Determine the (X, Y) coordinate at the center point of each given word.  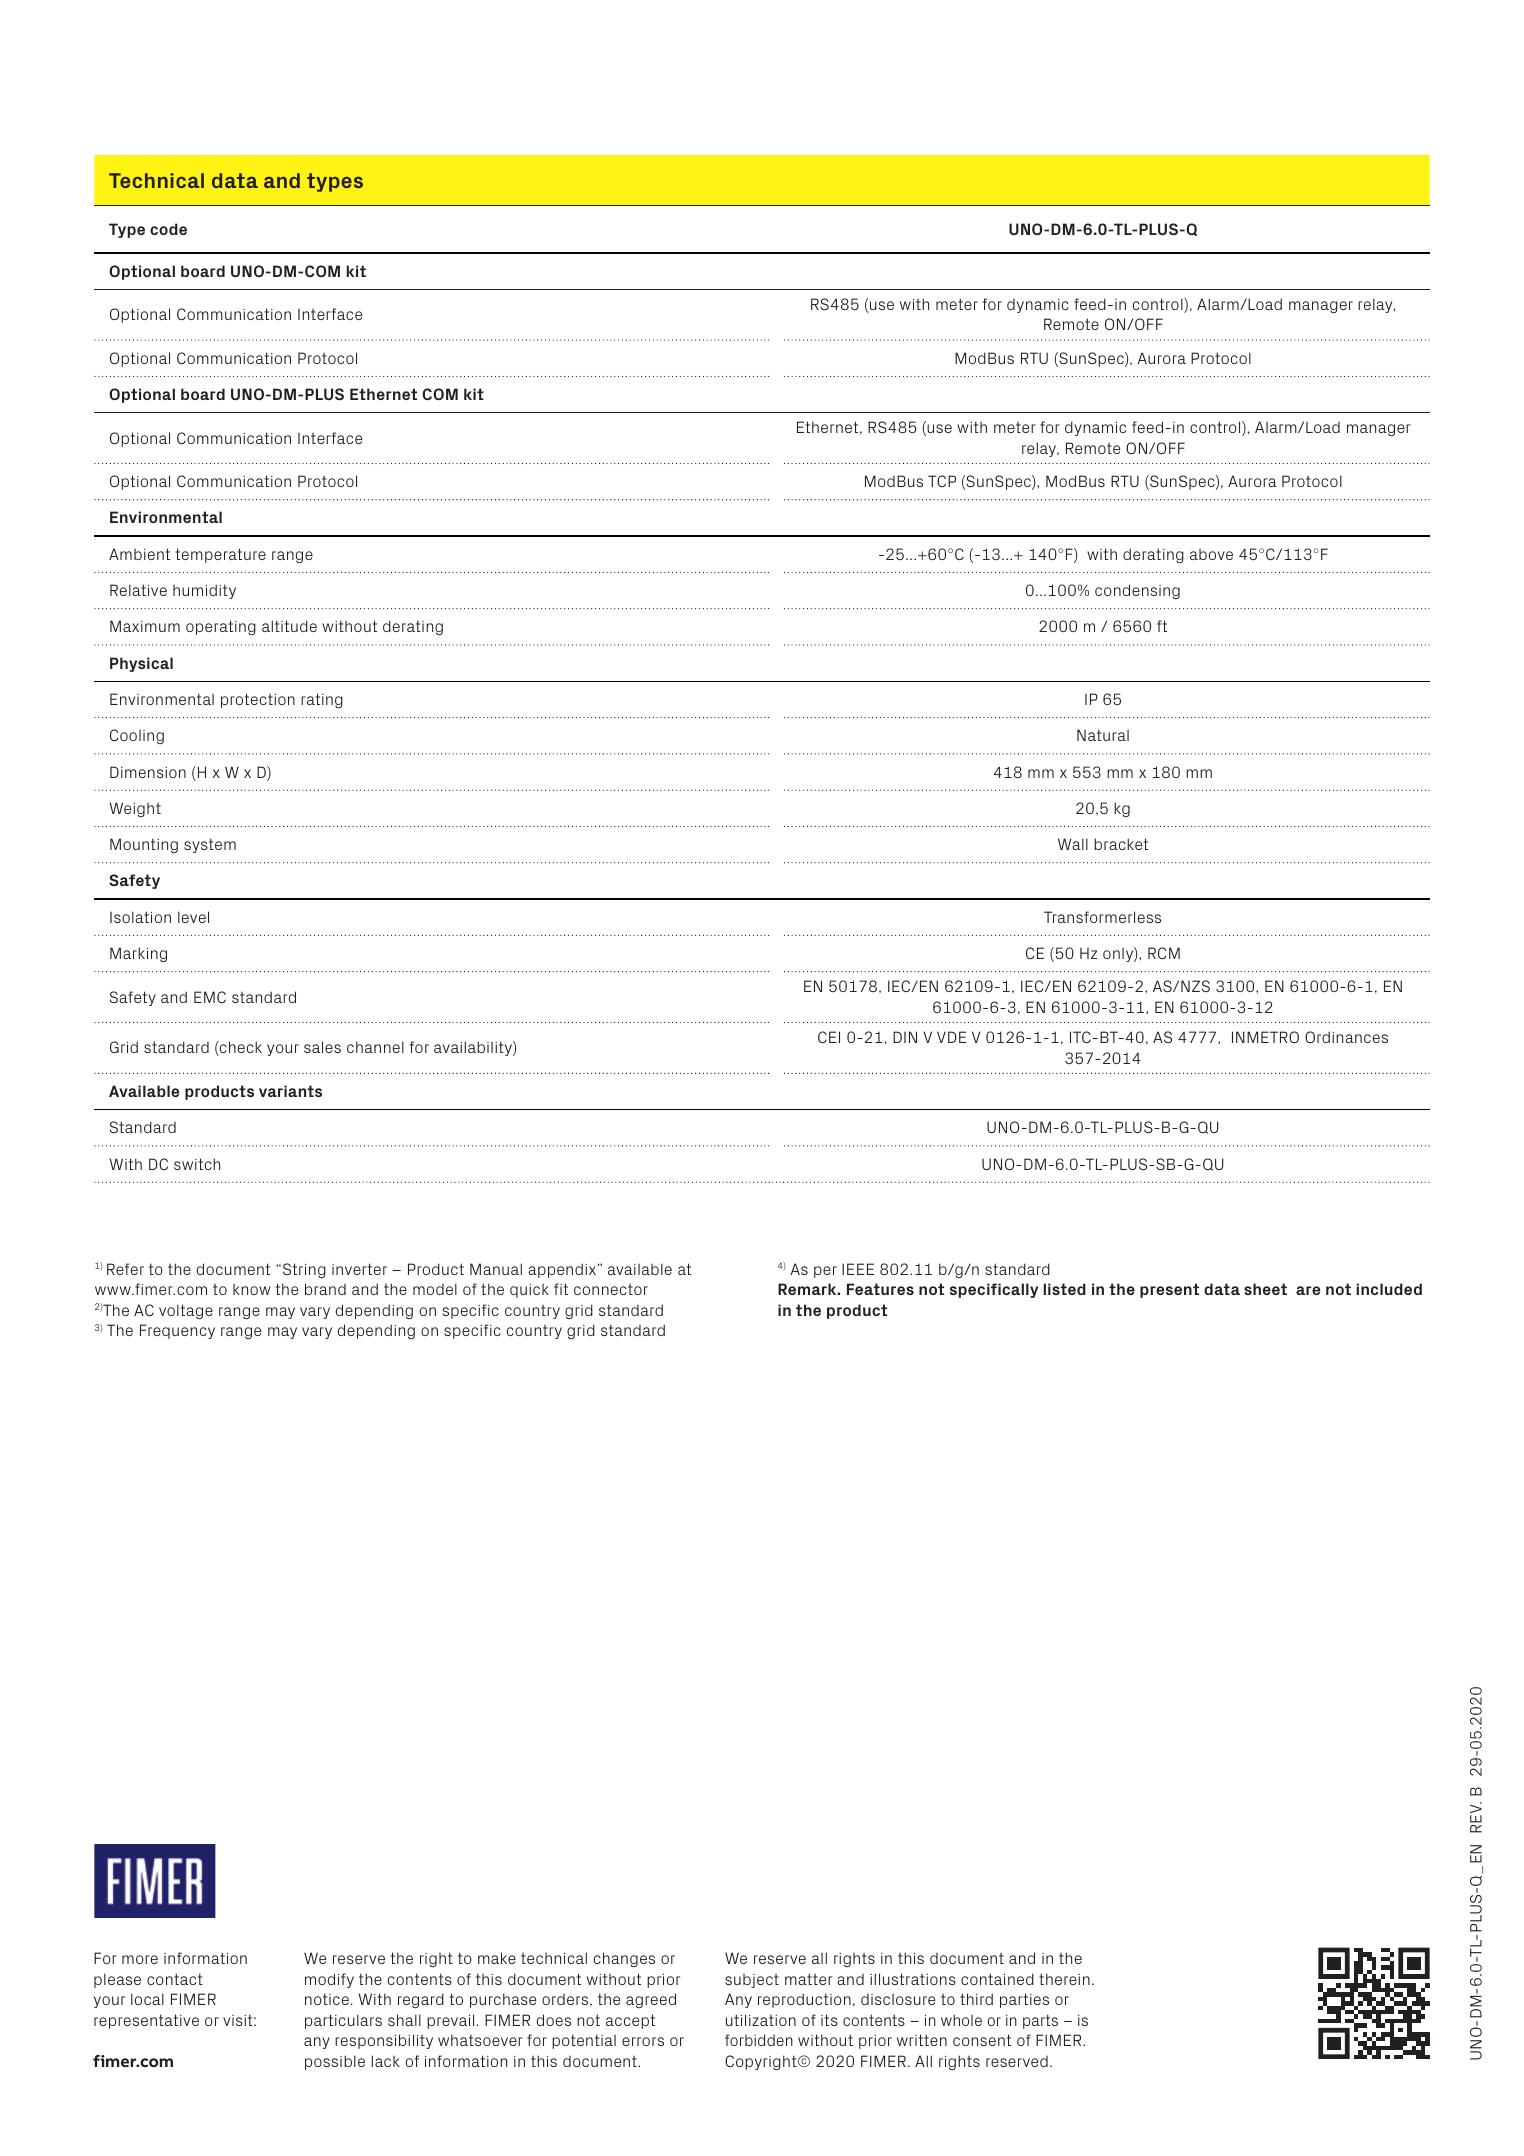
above (1211, 554)
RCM (1164, 953)
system (210, 845)
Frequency (177, 1331)
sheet (1265, 1289)
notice (327, 1999)
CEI (829, 1037)
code (168, 229)
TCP (942, 481)
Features (880, 1289)
